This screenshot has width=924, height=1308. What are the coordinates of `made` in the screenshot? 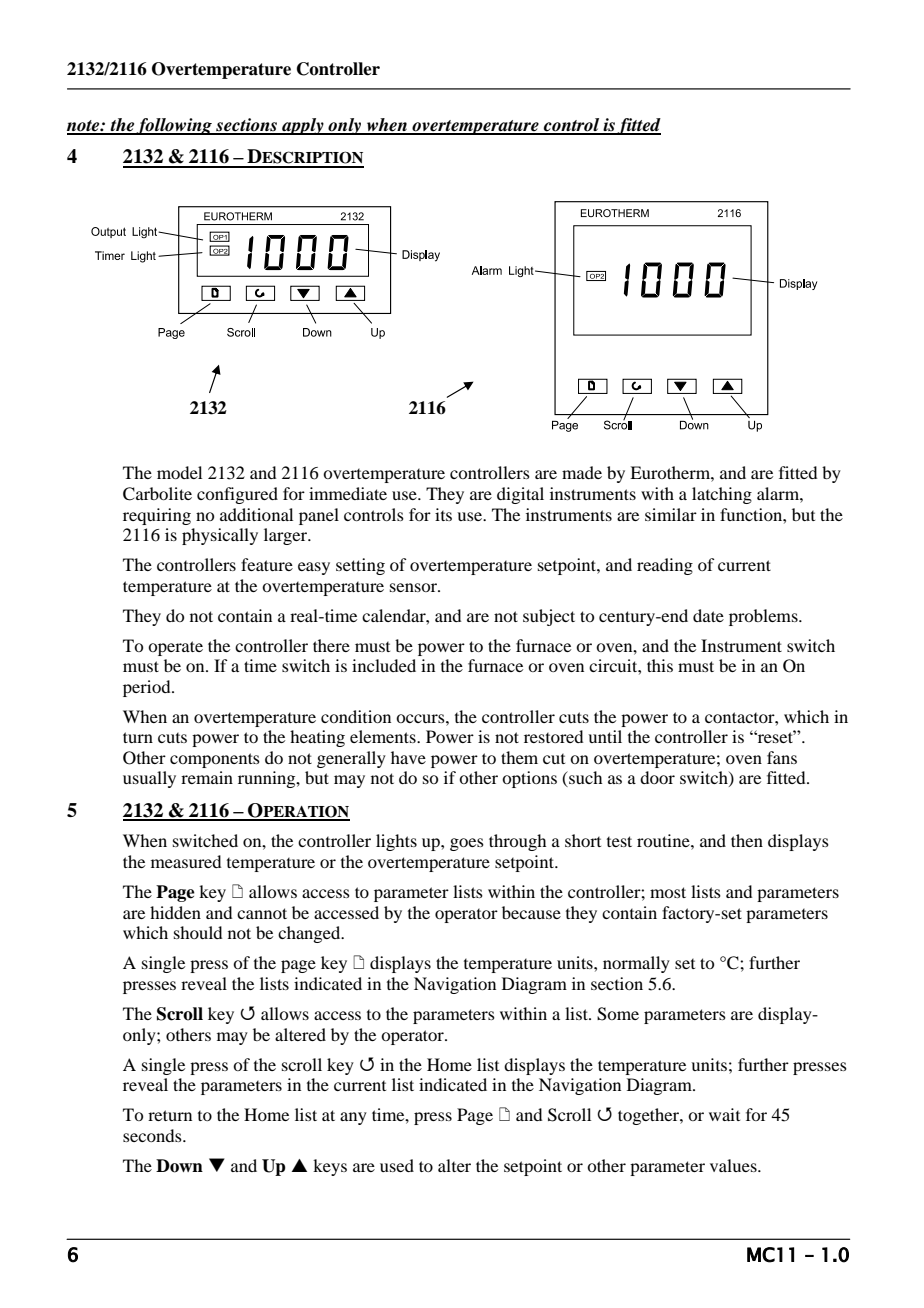 It's located at (582, 472).
